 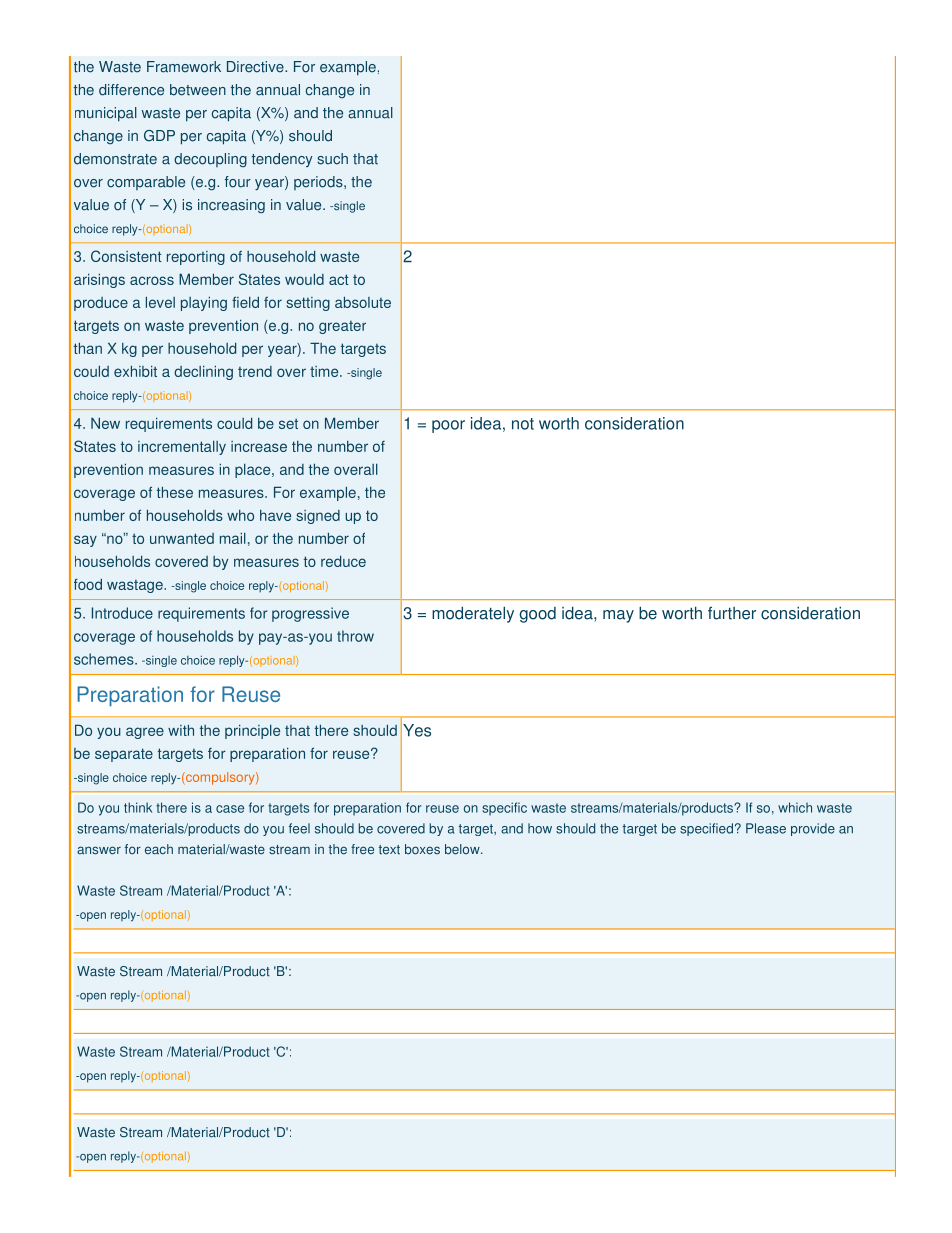 I want to click on each, so click(x=159, y=849).
